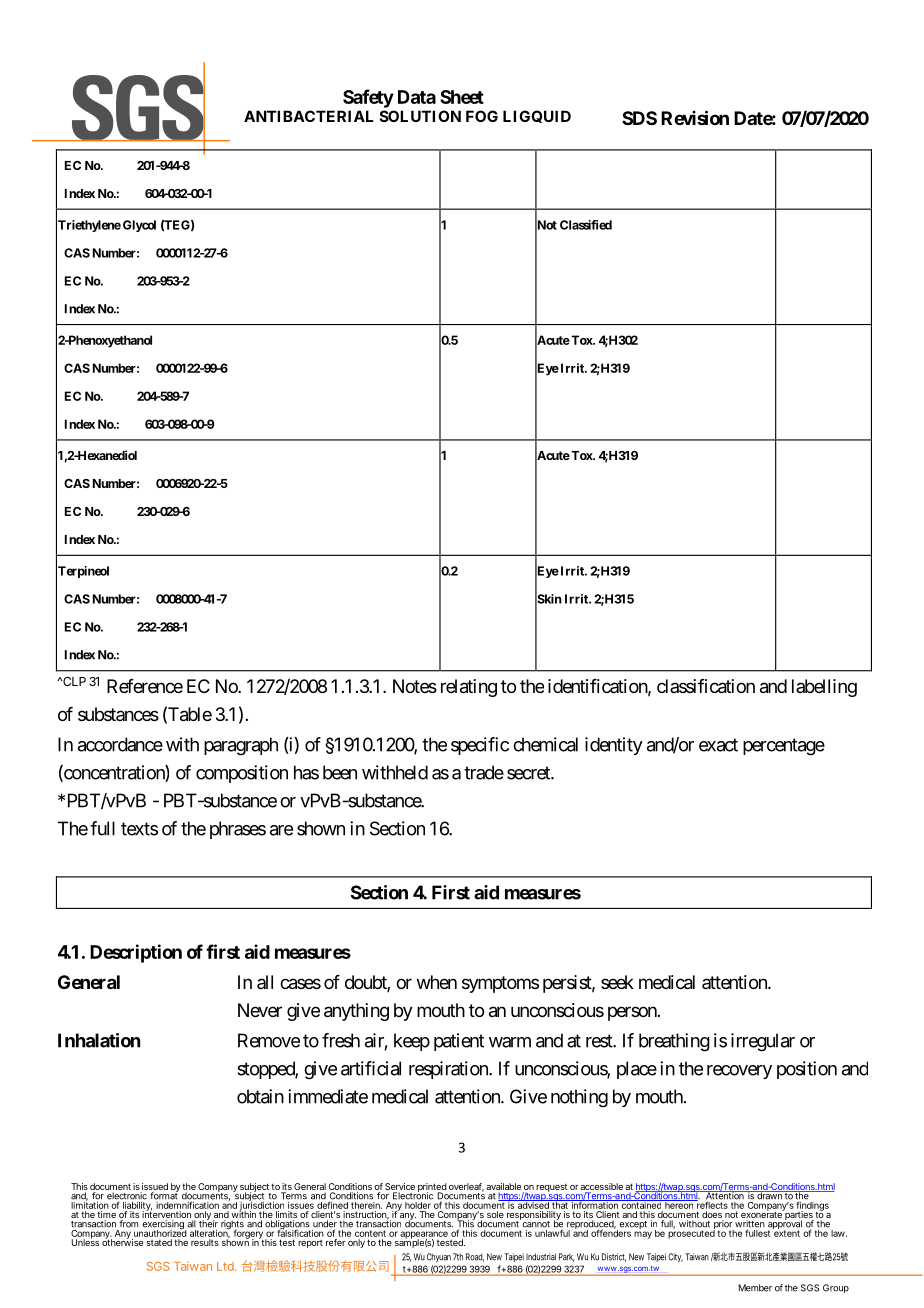  What do you see at coordinates (139, 226) in the screenshot?
I see `Glycol` at bounding box center [139, 226].
